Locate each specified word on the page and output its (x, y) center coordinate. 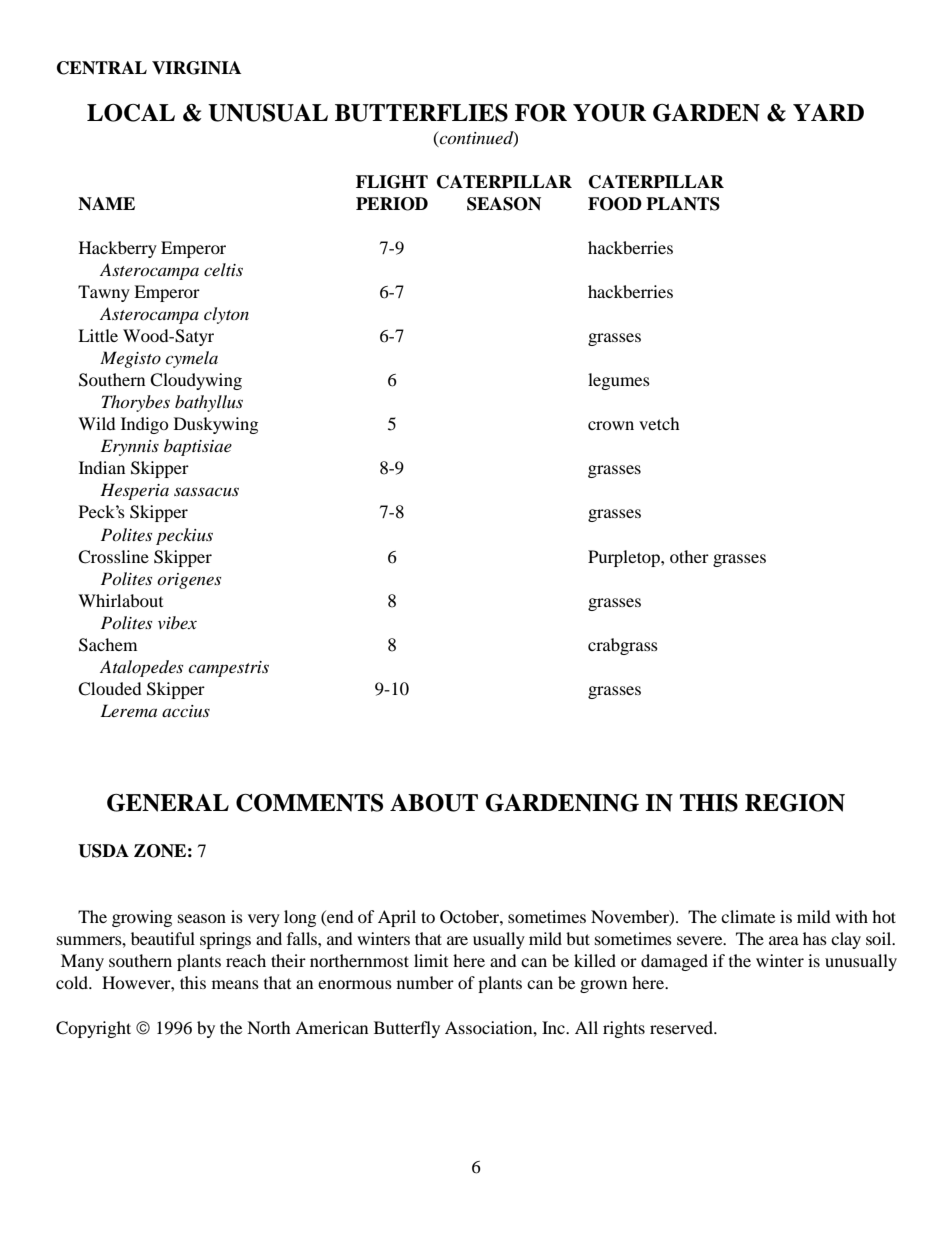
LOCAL (131, 113)
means (235, 984)
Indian (102, 467)
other (689, 556)
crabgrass (623, 646)
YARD (828, 112)
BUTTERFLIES (421, 113)
